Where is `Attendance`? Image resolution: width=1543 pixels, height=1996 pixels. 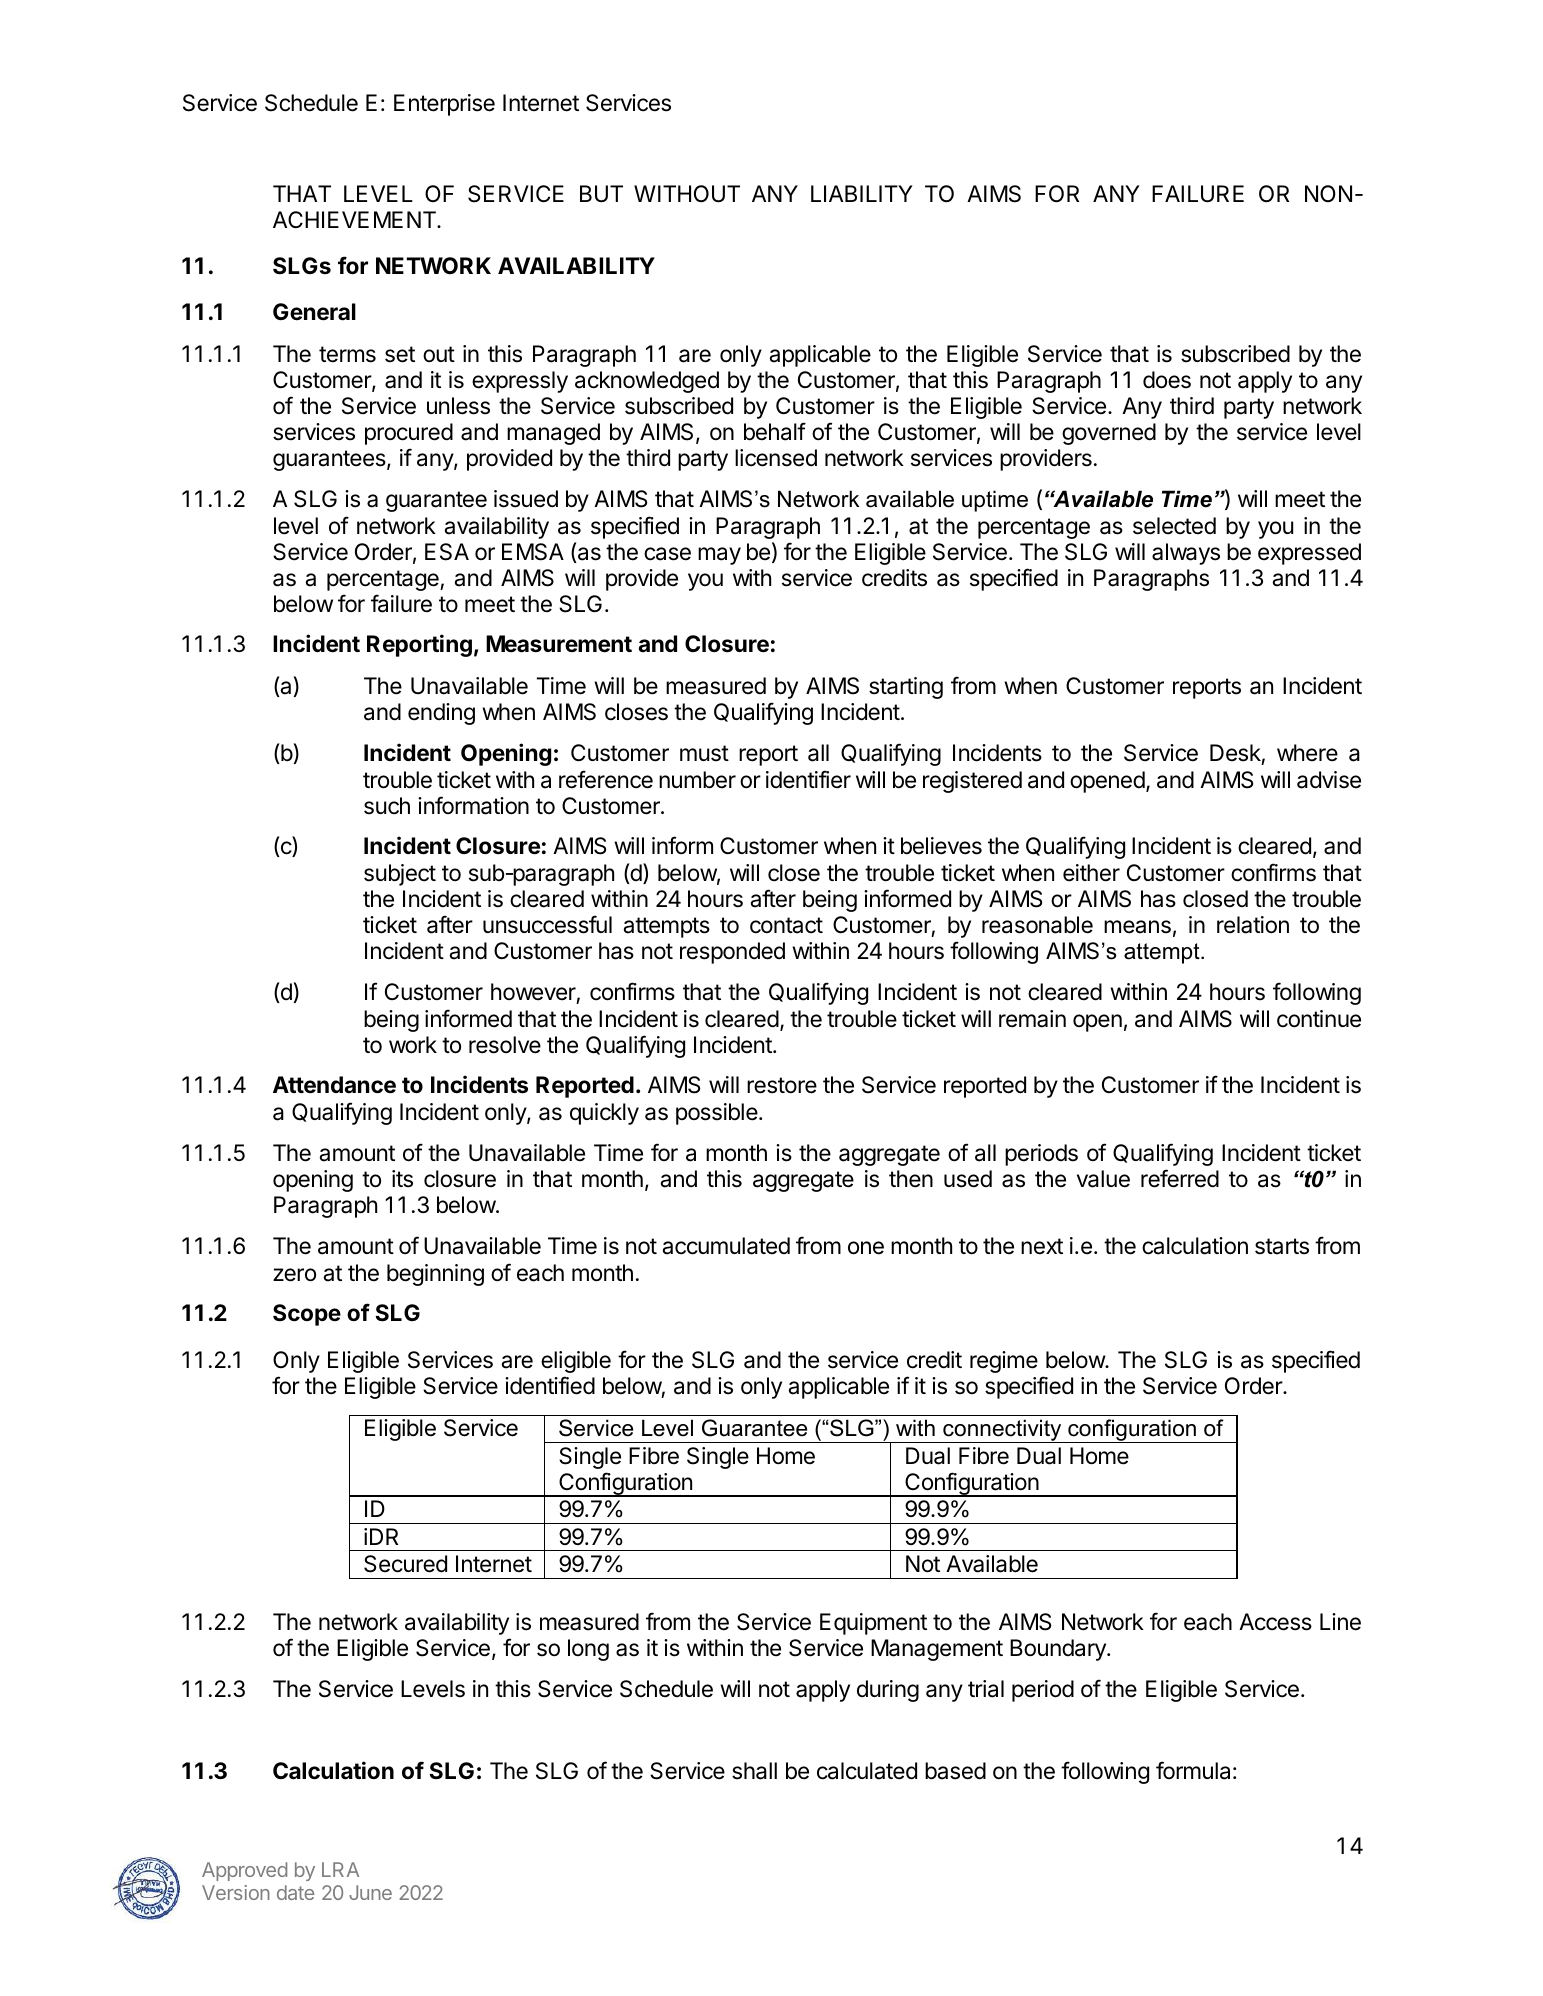
Attendance is located at coordinates (334, 1085).
